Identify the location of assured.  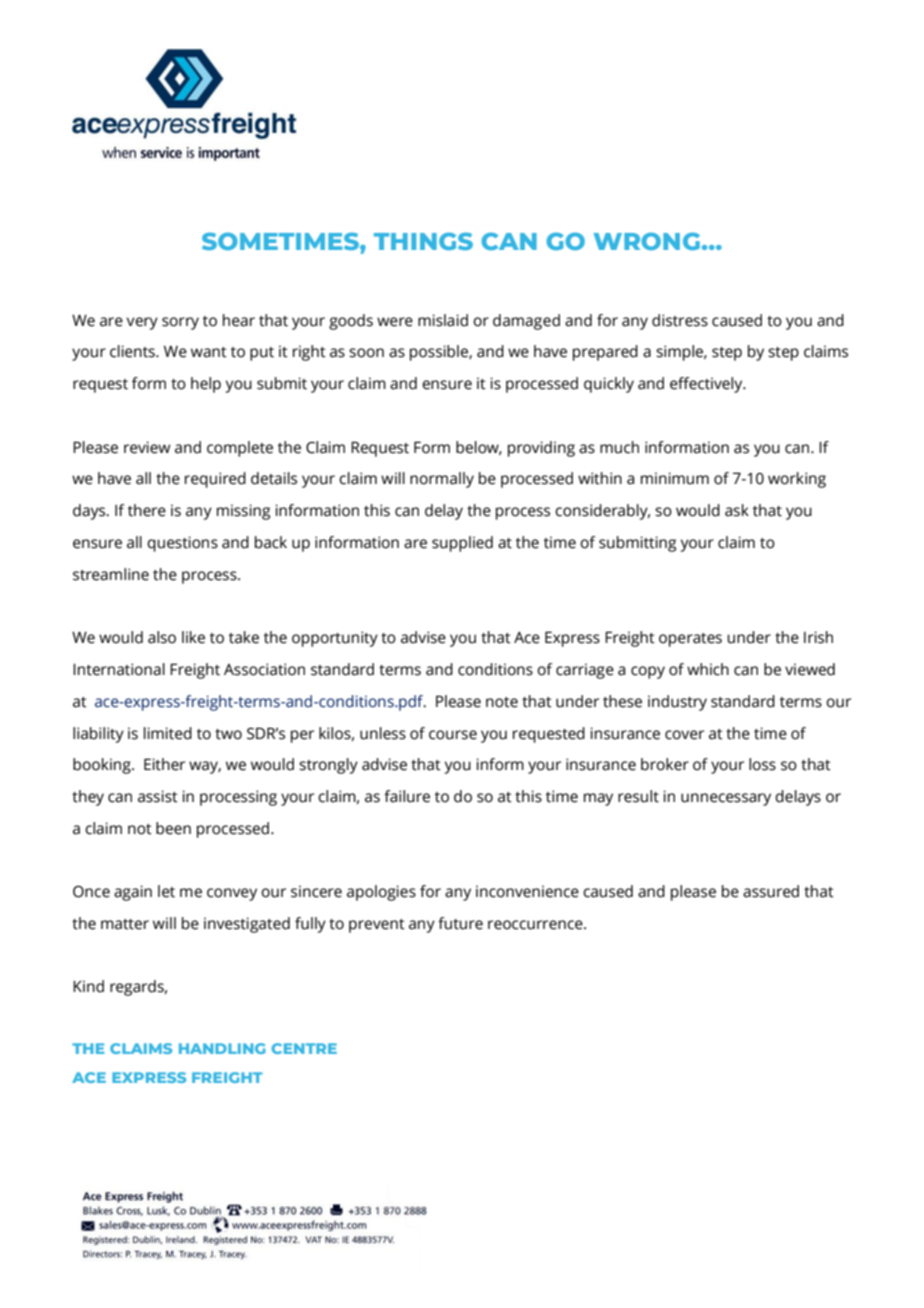
(771, 891).
